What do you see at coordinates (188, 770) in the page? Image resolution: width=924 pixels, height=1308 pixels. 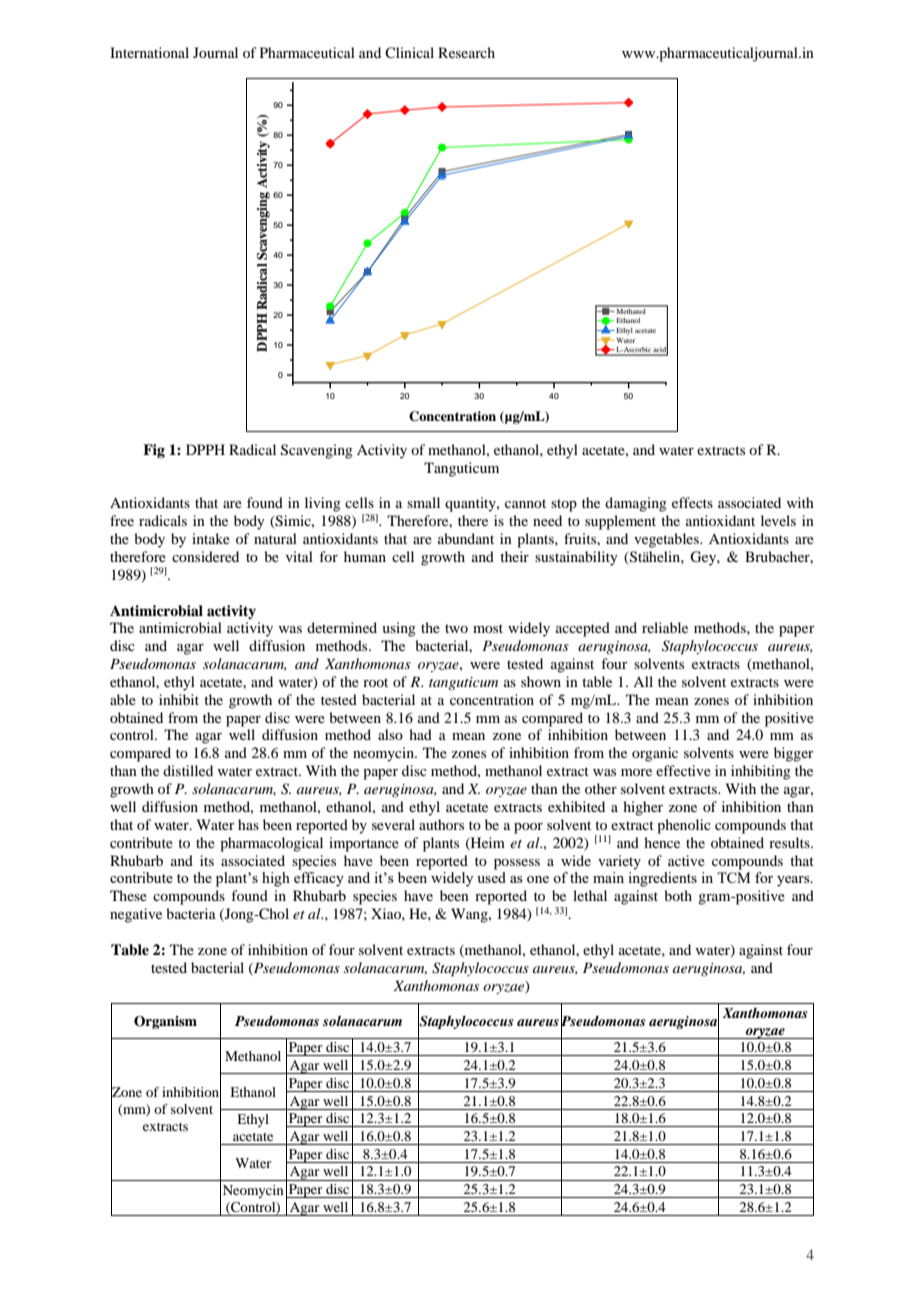 I see `distilled` at bounding box center [188, 770].
